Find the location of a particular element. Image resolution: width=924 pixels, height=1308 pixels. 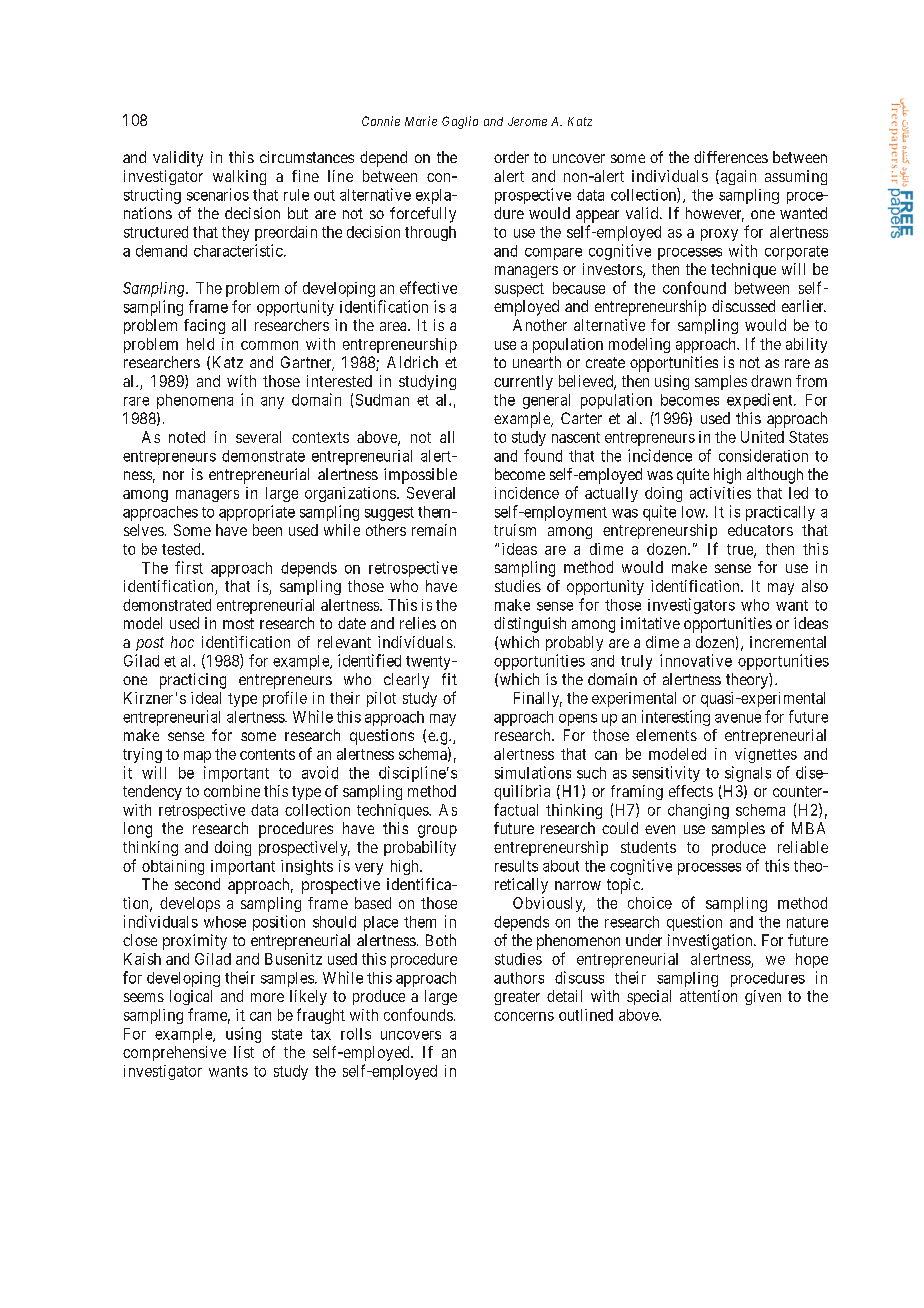

fit is located at coordinates (449, 679).
